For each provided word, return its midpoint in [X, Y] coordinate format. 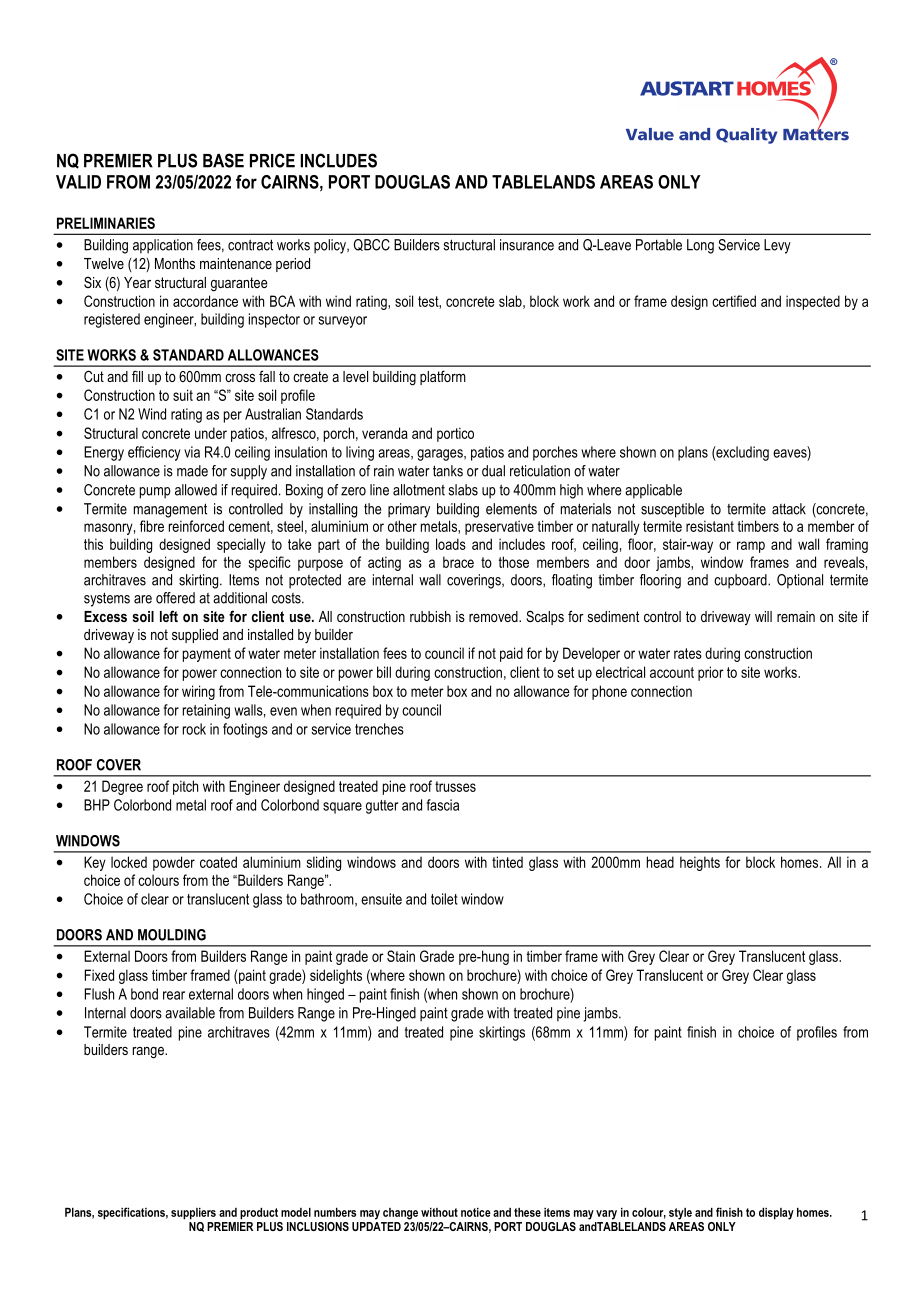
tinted [507, 862]
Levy [777, 246]
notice [476, 1212]
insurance [527, 245]
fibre [152, 526]
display [776, 1214]
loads [451, 544]
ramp [751, 547]
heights [700, 863]
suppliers [193, 1214]
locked [129, 862]
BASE [223, 160]
